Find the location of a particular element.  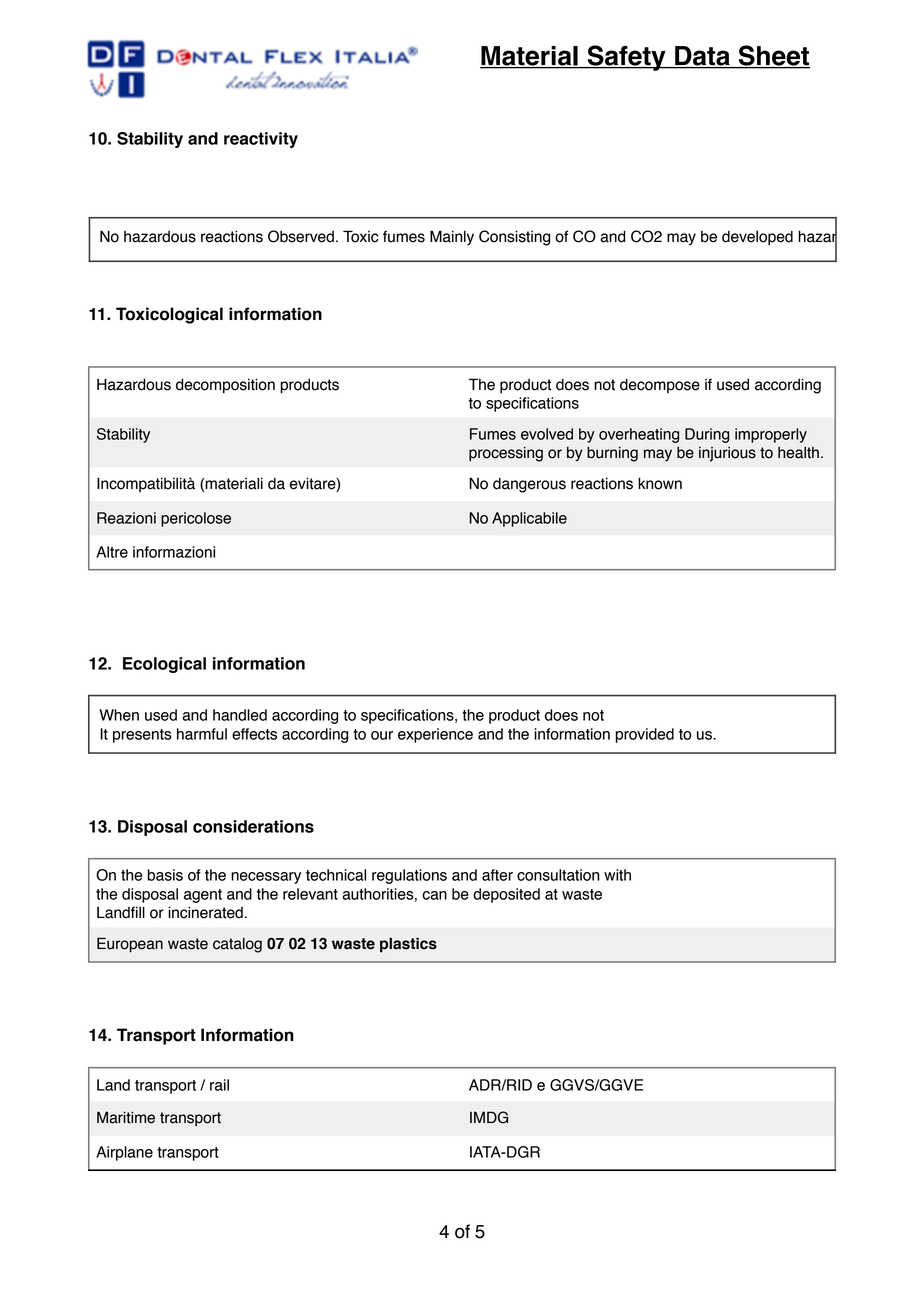

Mainly is located at coordinates (452, 237).
